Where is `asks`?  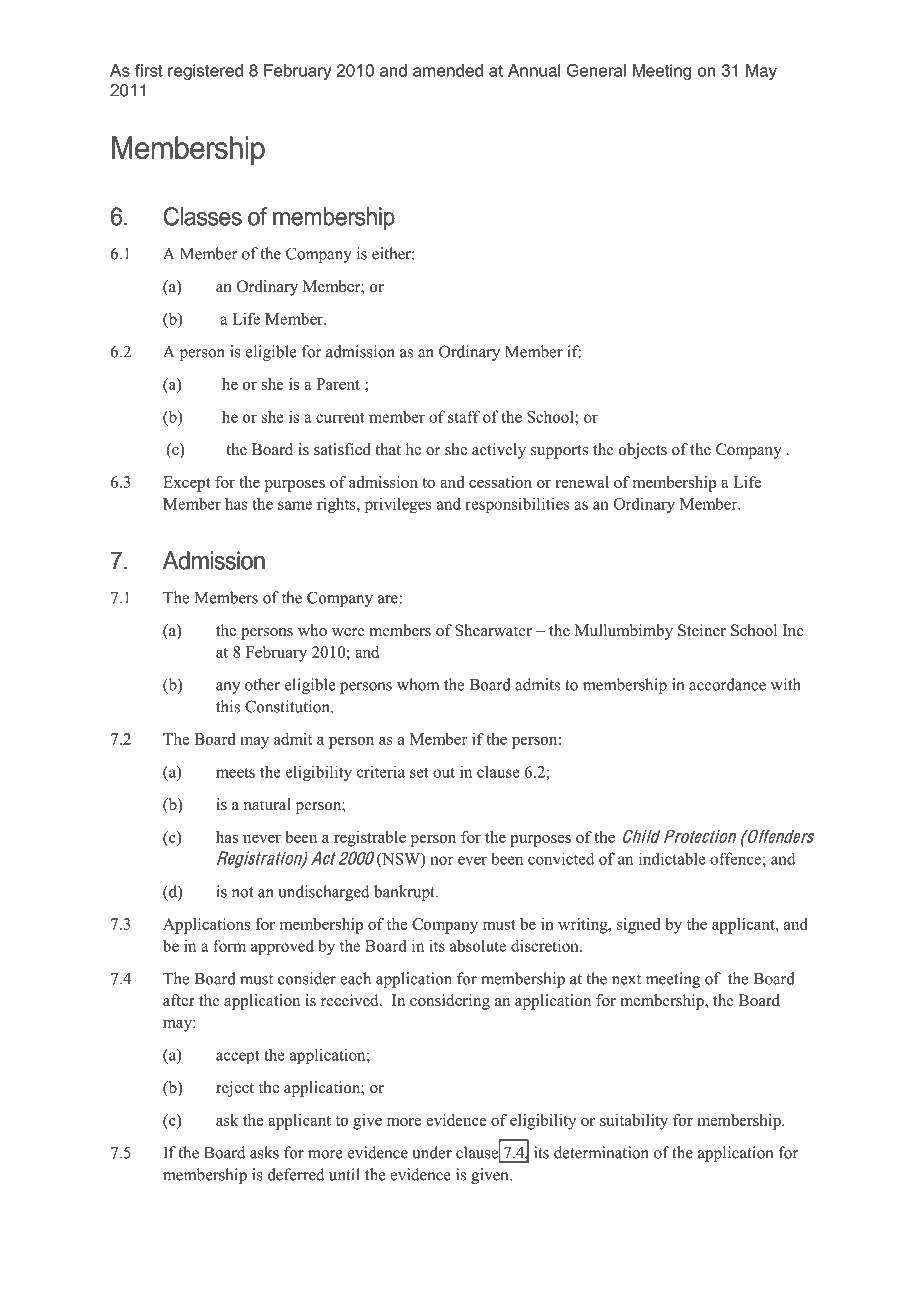 asks is located at coordinates (264, 1152).
